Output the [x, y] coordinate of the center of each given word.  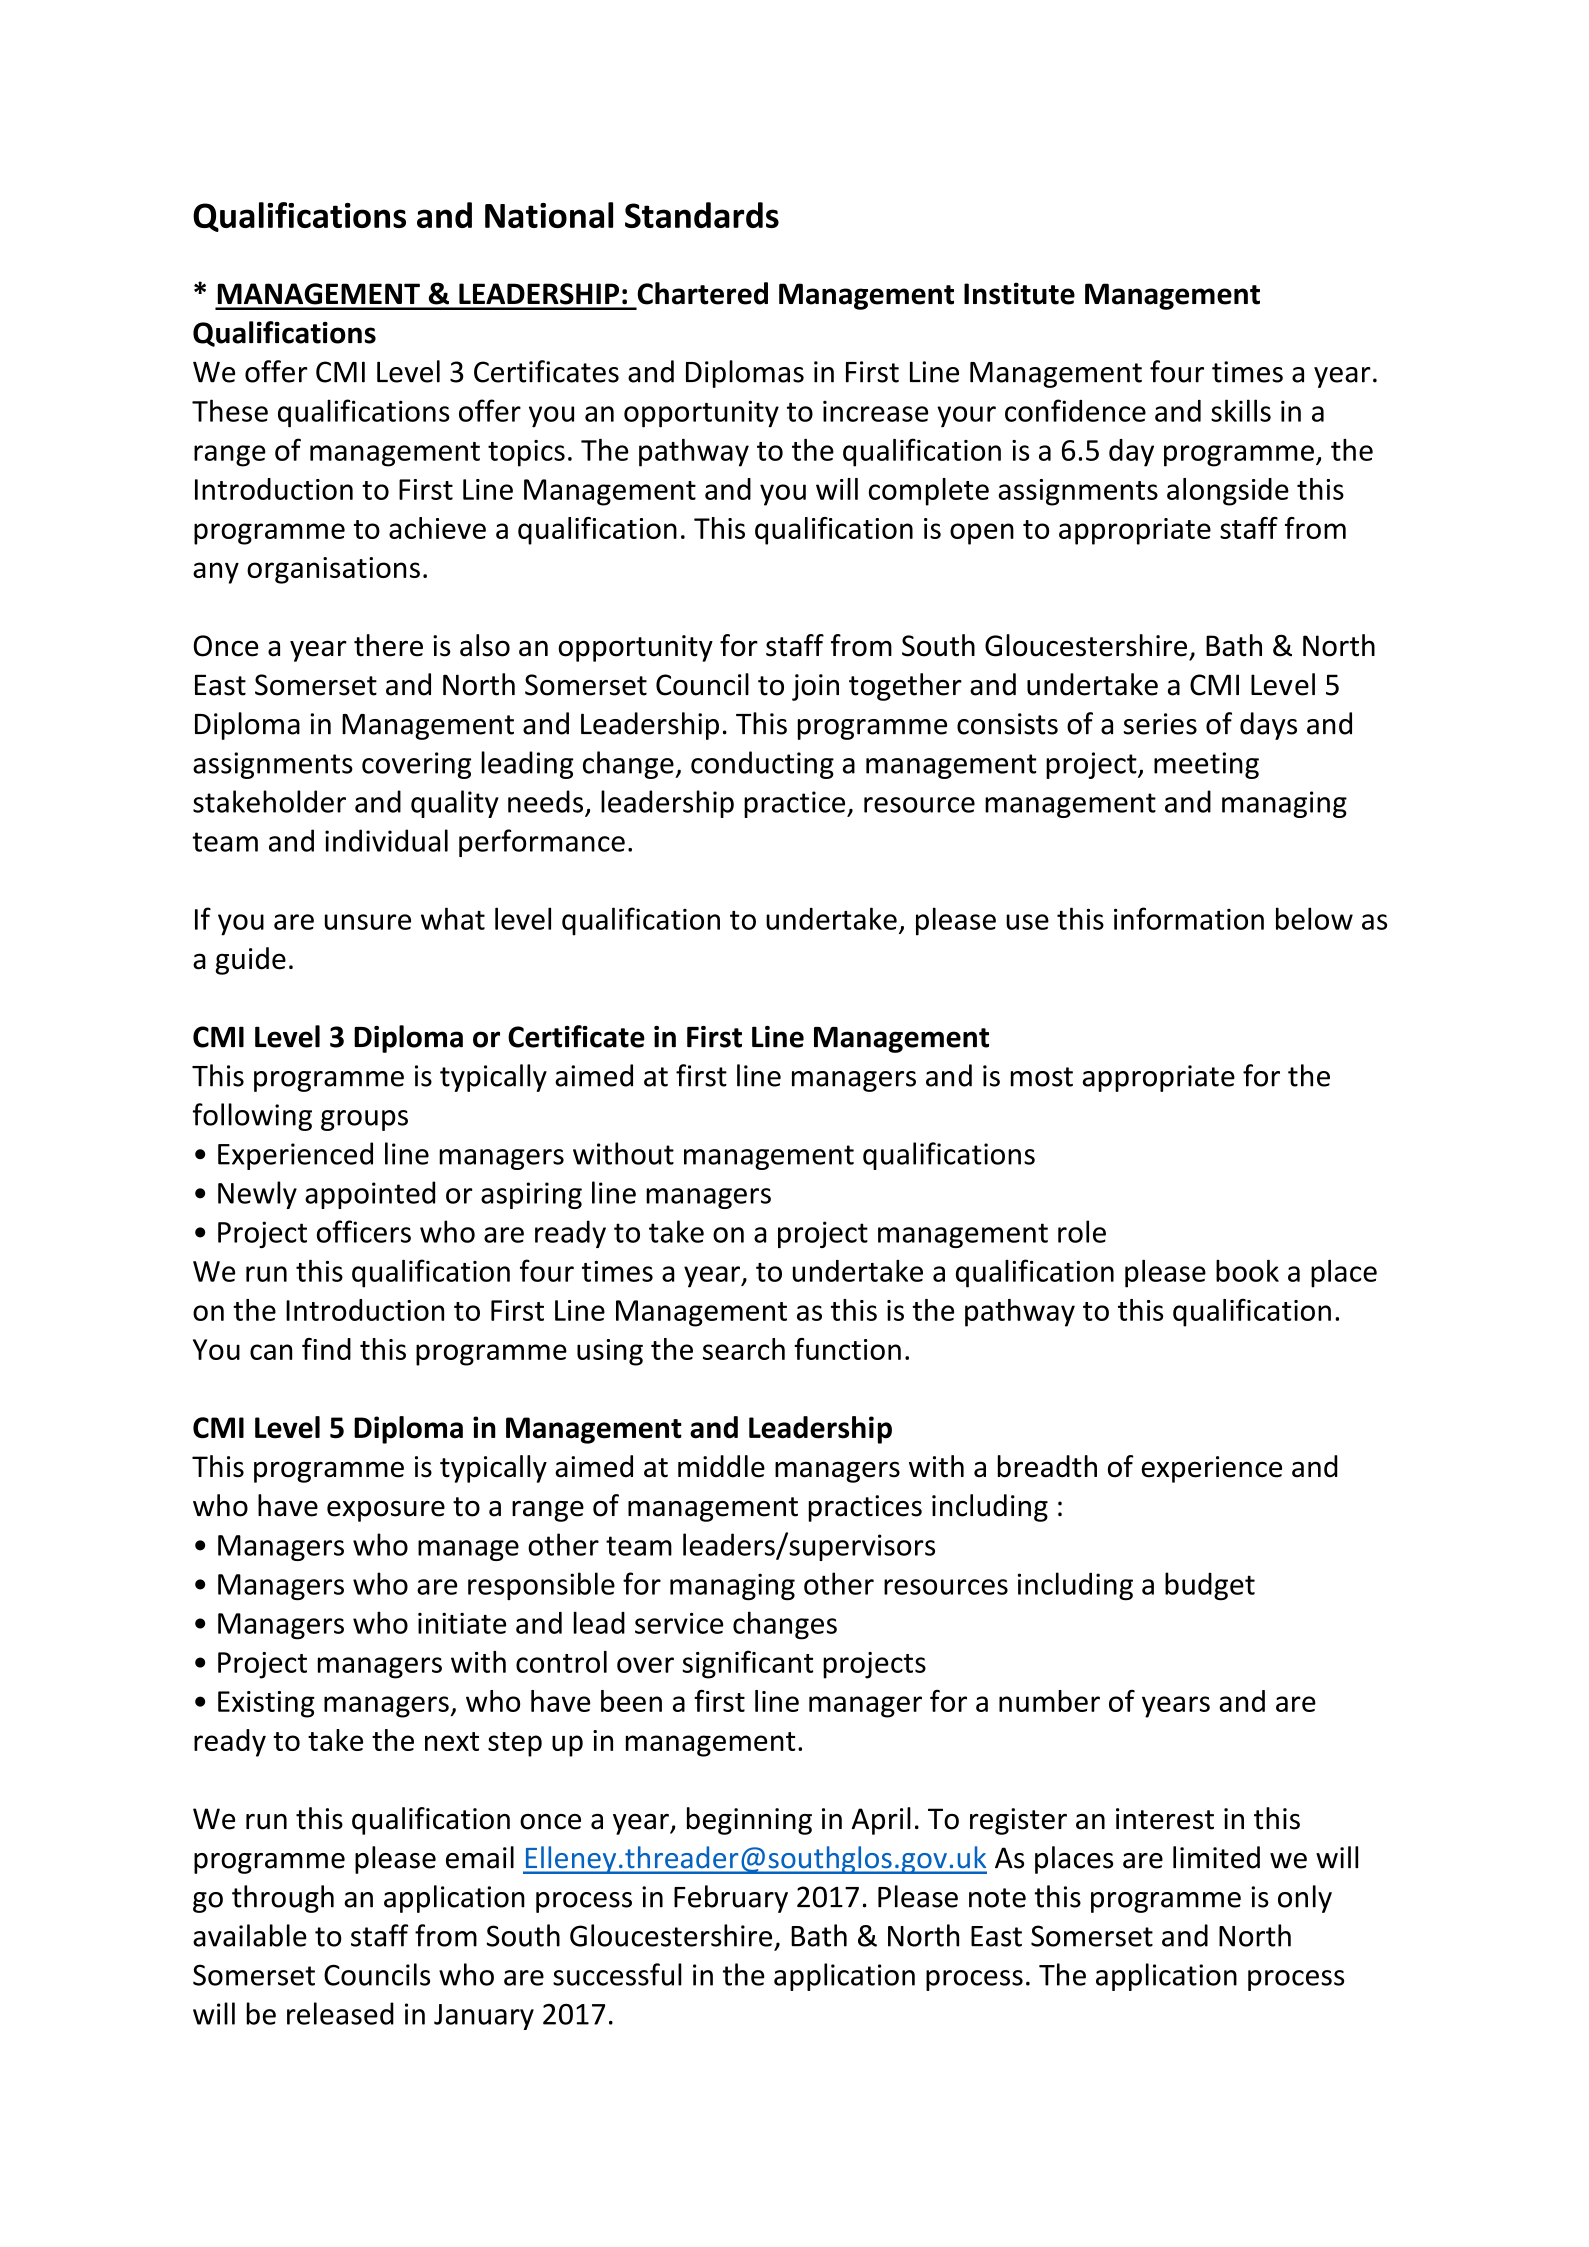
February [731, 1899]
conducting [762, 765]
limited [1216, 1857]
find [326, 1349]
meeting [1206, 765]
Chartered [702, 293]
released [340, 2013]
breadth [1047, 1466]
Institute [1019, 293]
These [230, 410]
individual [386, 840]
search [744, 1349]
